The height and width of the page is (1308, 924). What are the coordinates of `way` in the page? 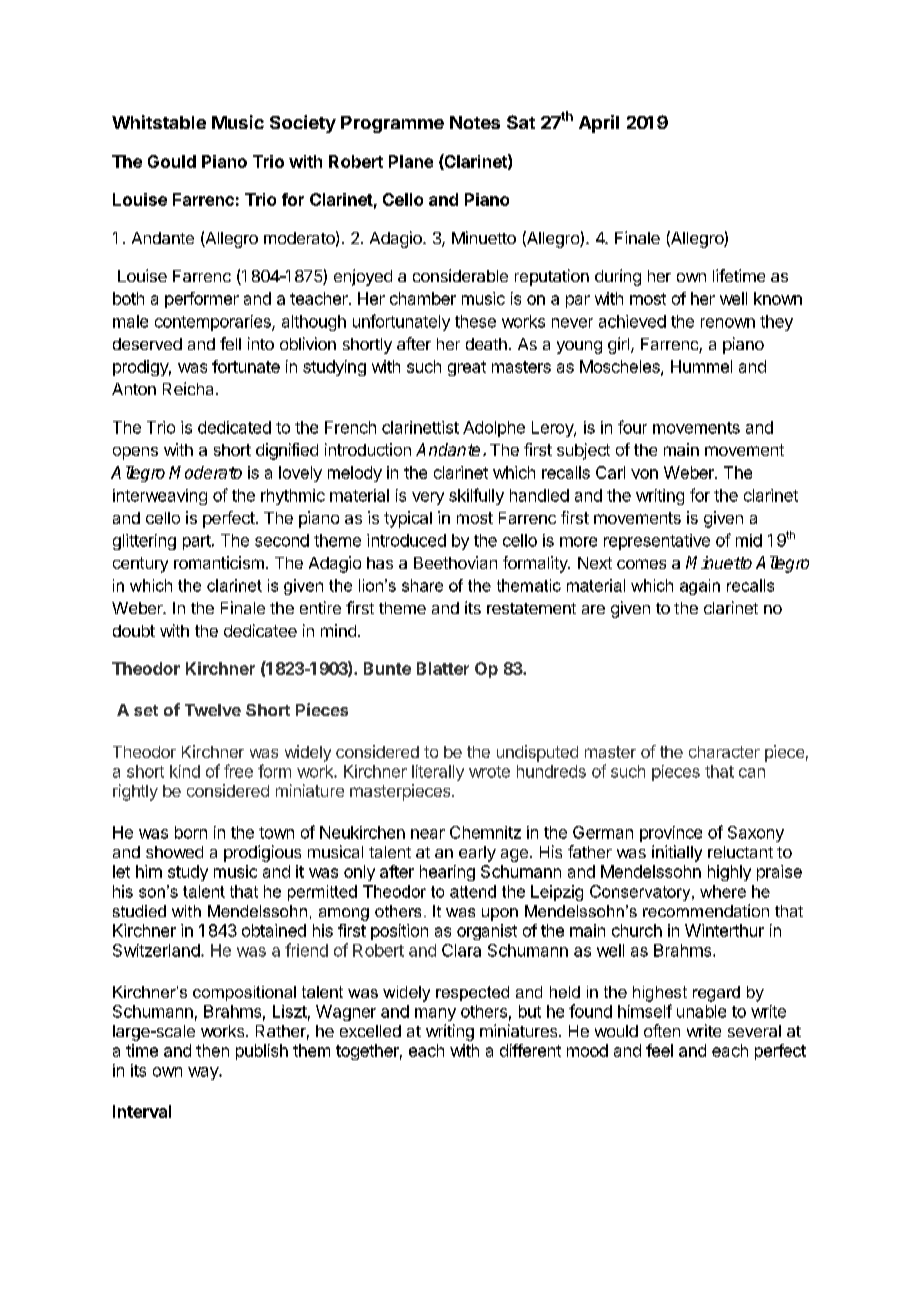 It's located at (204, 1073).
